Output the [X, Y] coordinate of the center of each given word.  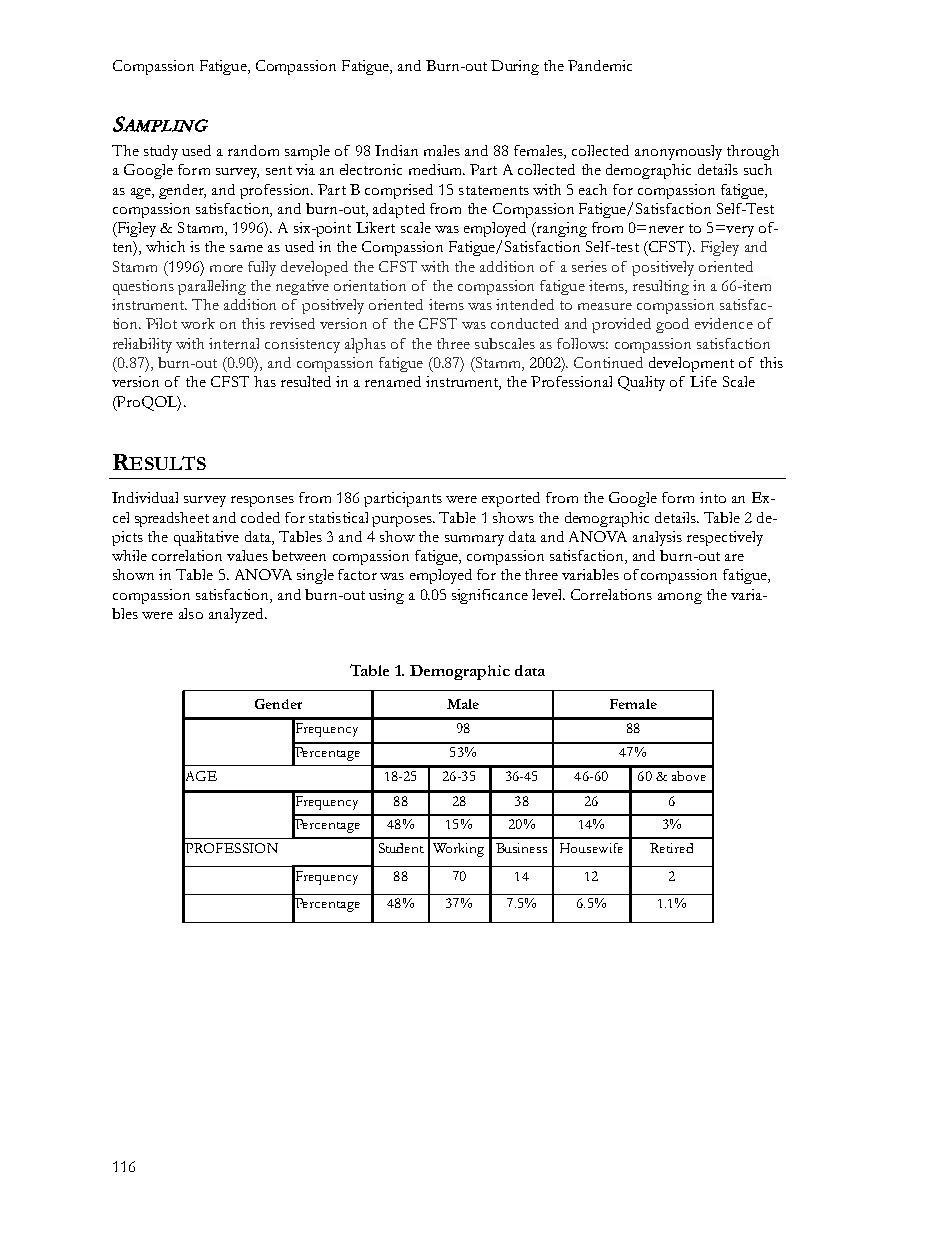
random [253, 150]
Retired [671, 848]
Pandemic [600, 65]
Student [401, 848]
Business [521, 848]
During [515, 67]
